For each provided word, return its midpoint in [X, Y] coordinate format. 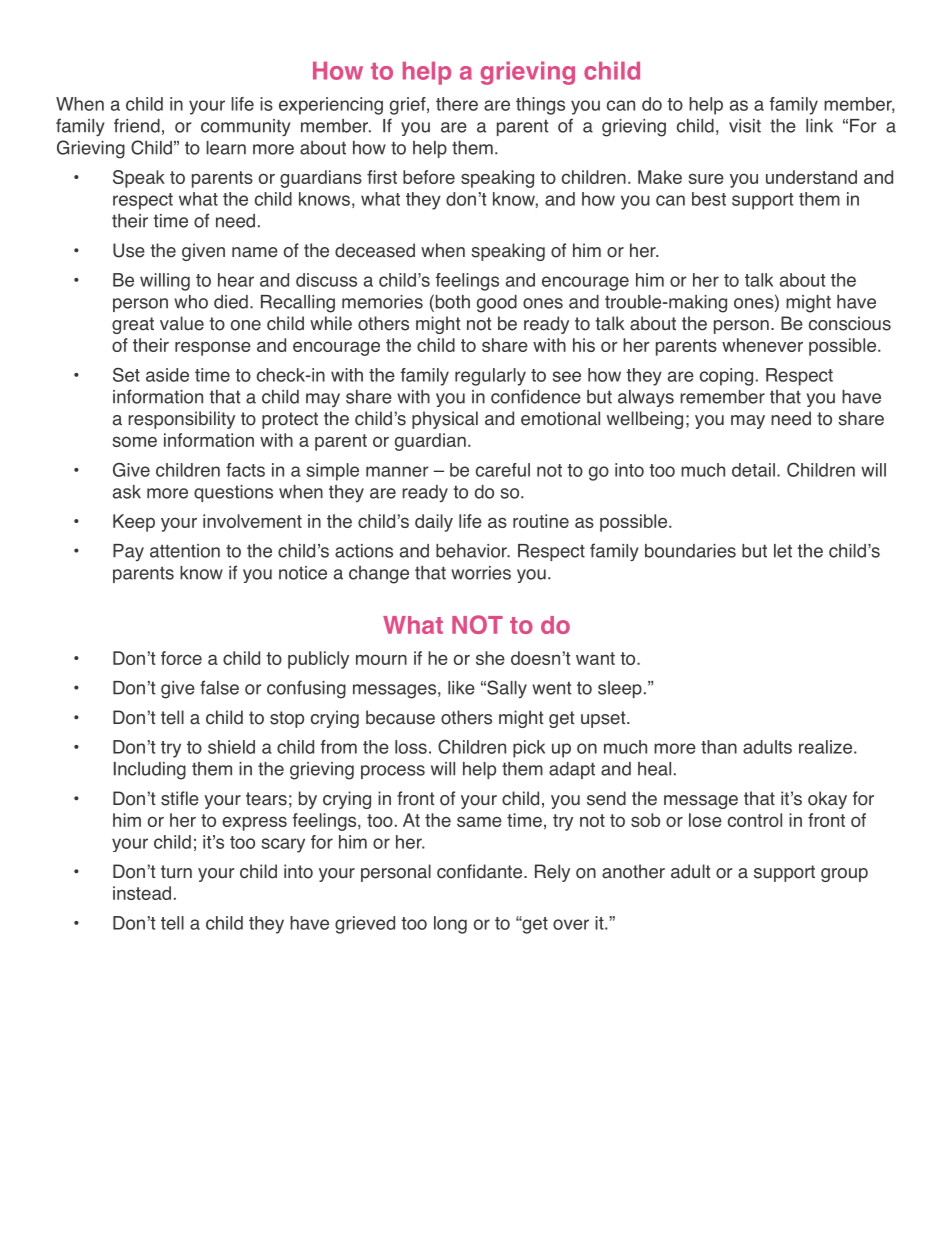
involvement [252, 521]
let [783, 551]
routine [541, 521]
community [246, 127]
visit [745, 126]
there [457, 104]
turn [176, 871]
